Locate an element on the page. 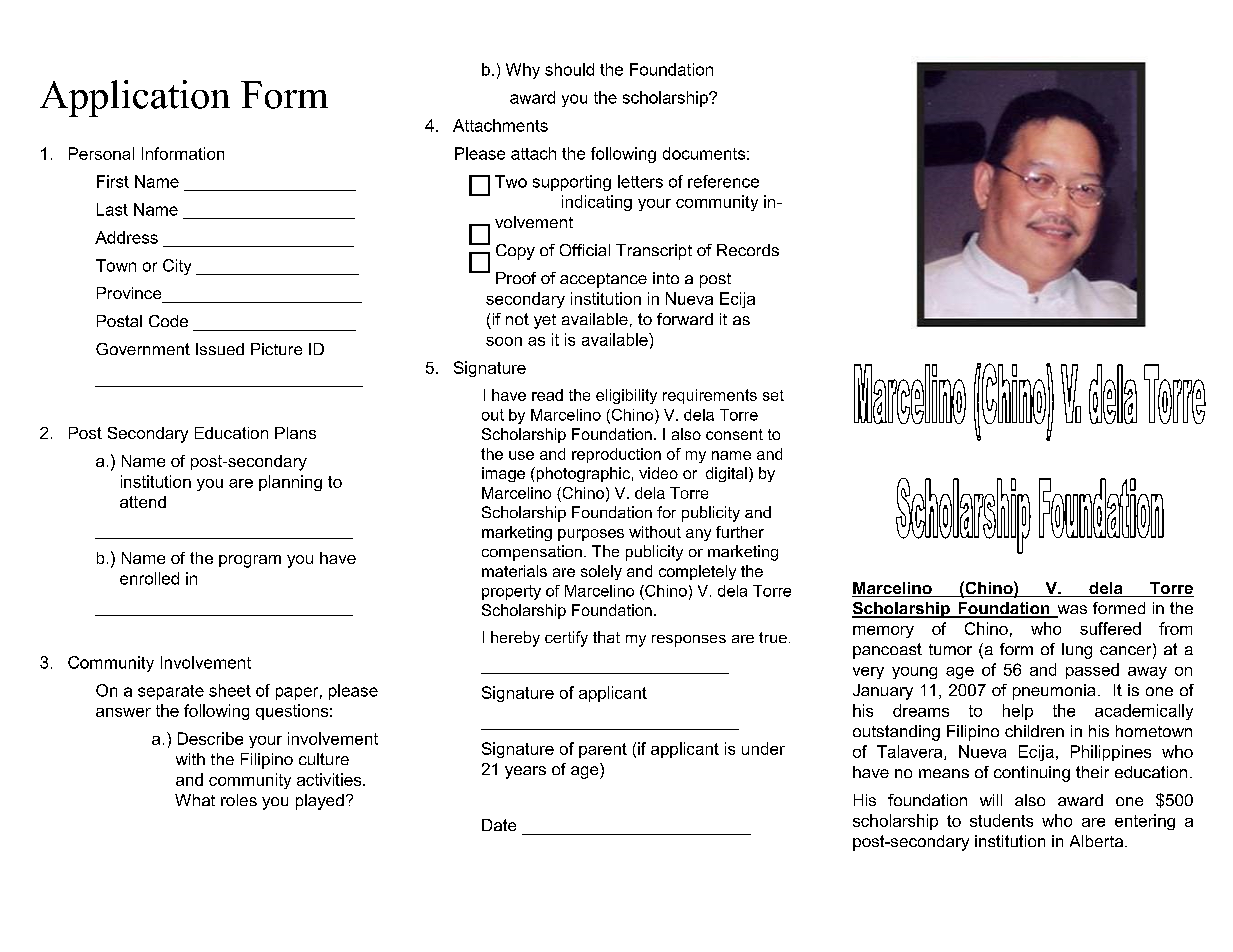  forward is located at coordinates (685, 319).
